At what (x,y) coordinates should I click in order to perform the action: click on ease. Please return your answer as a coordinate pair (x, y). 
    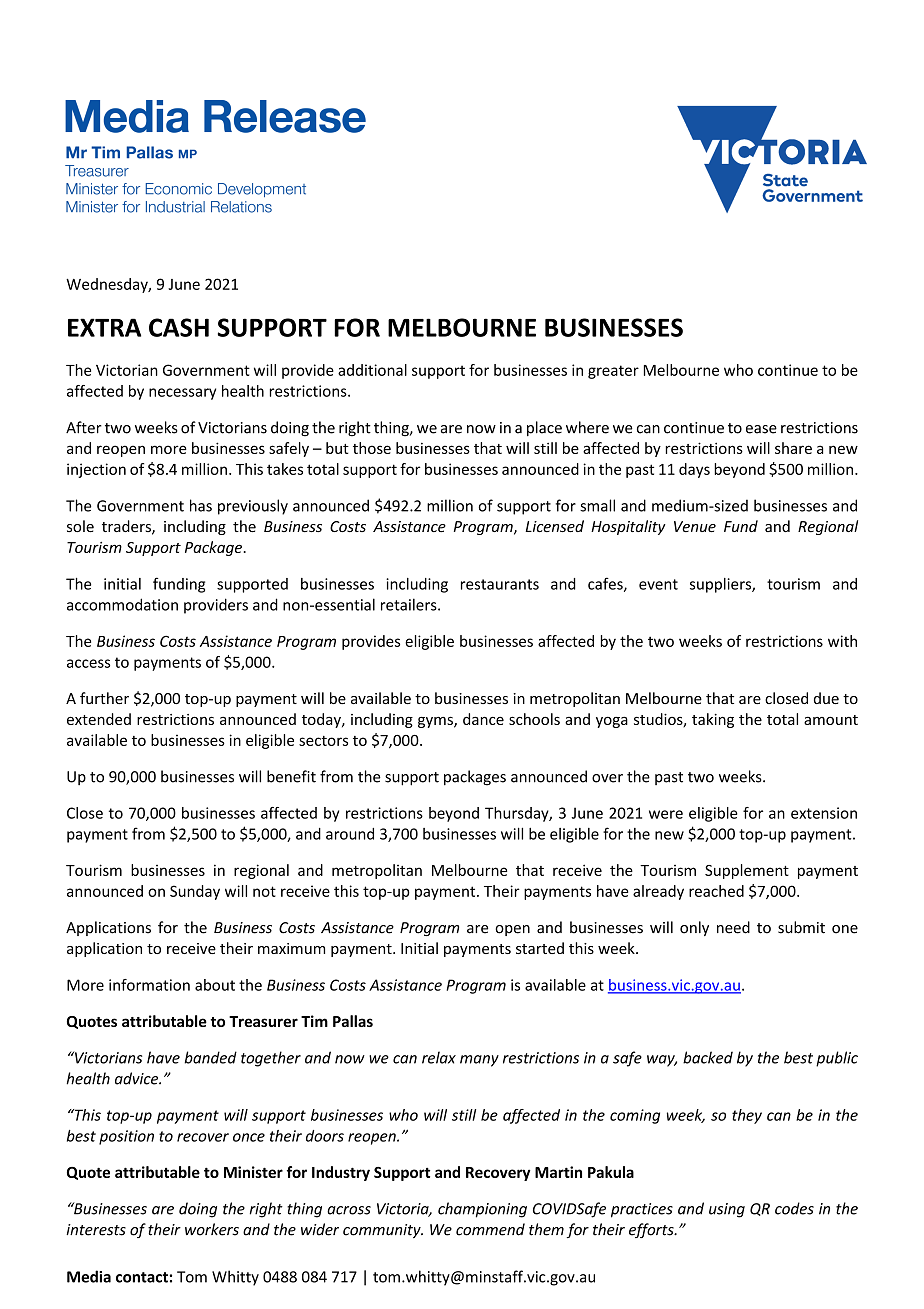
    Looking at the image, I should click on (761, 429).
